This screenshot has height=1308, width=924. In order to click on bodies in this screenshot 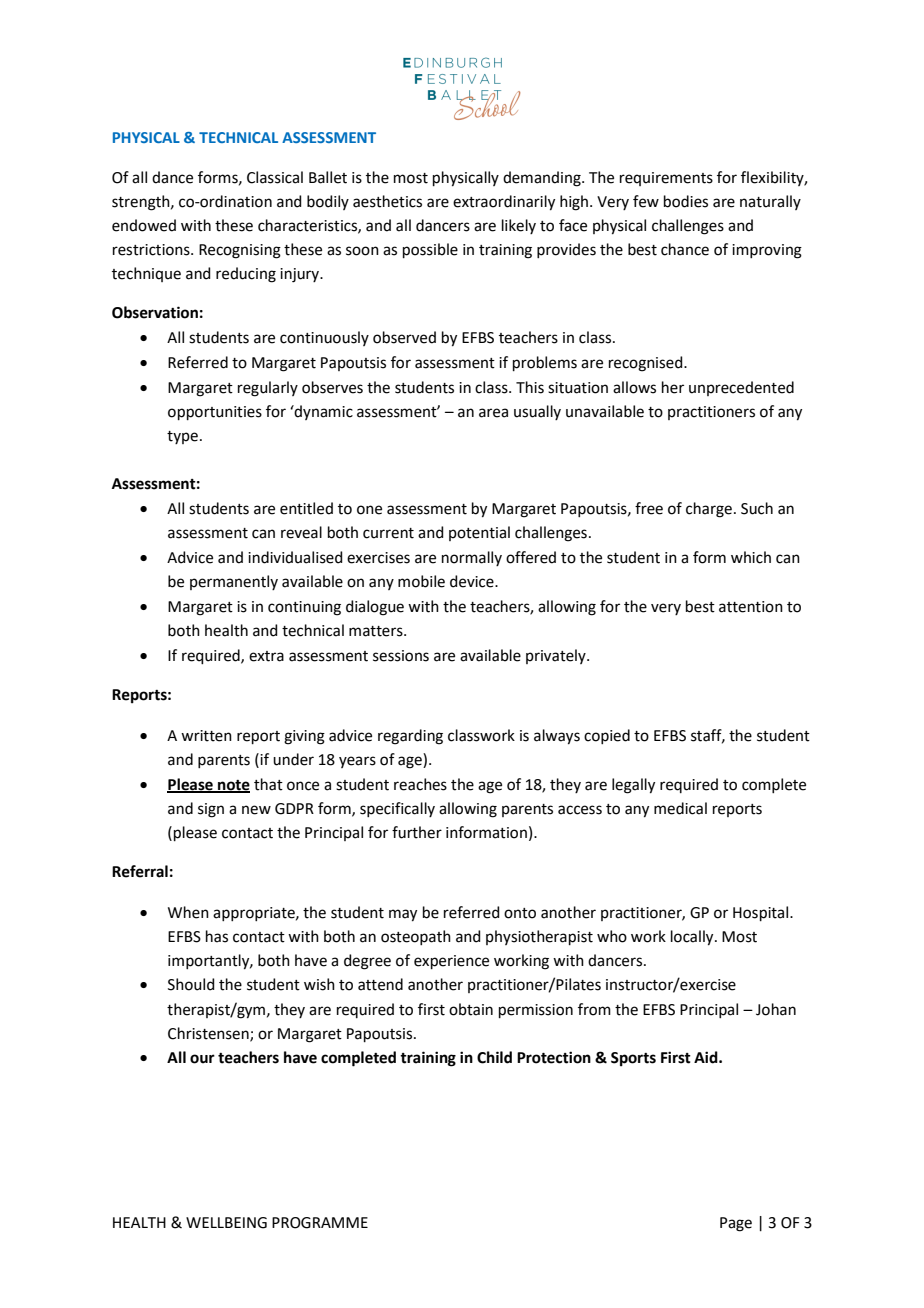, I will do `click(686, 201)`.
